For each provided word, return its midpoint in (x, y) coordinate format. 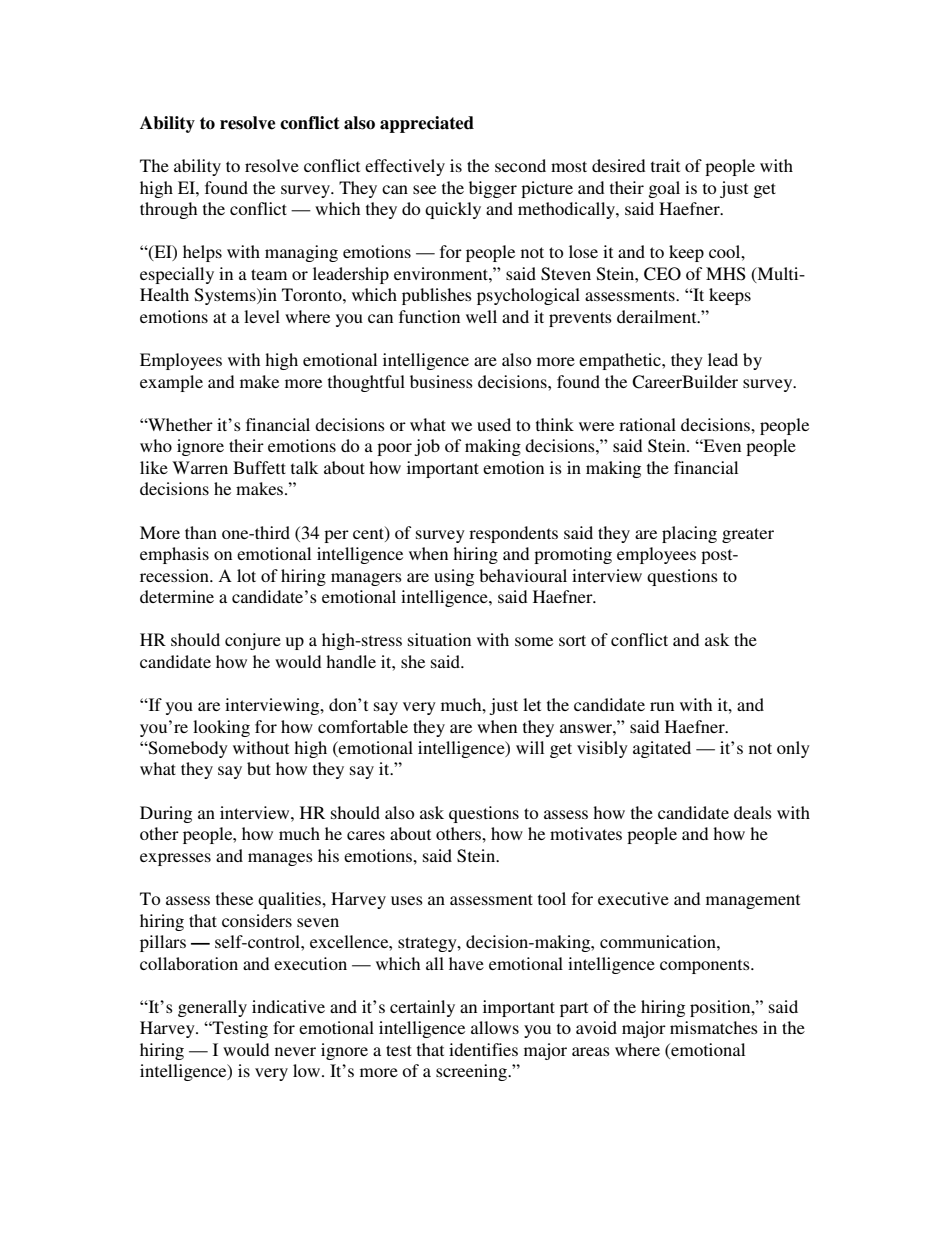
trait (665, 165)
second (520, 165)
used (494, 424)
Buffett (259, 467)
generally (212, 1008)
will (530, 747)
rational (647, 424)
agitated (662, 749)
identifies (483, 1049)
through (168, 210)
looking (221, 728)
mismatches (714, 1027)
